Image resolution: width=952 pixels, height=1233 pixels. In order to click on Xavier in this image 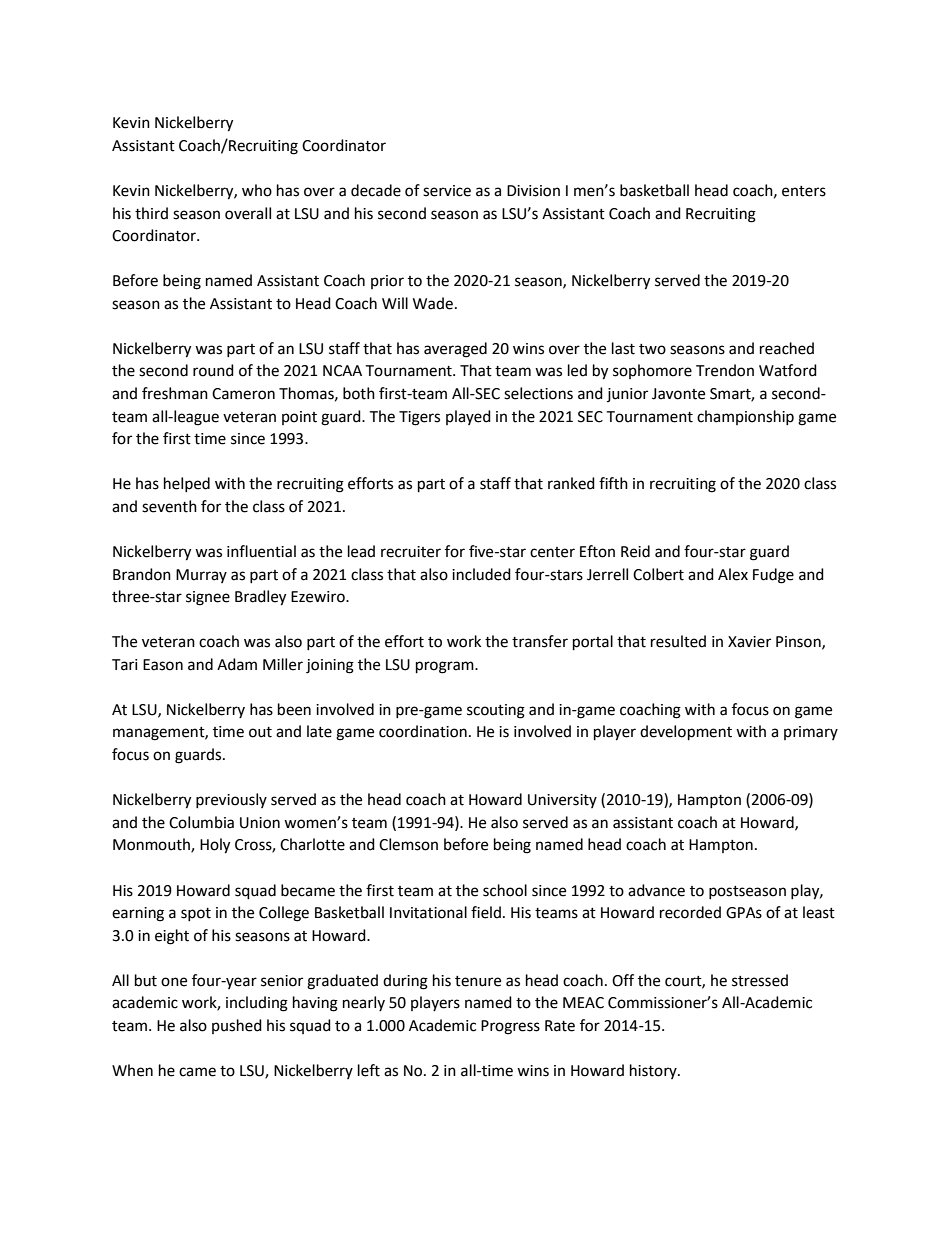, I will do `click(749, 642)`.
